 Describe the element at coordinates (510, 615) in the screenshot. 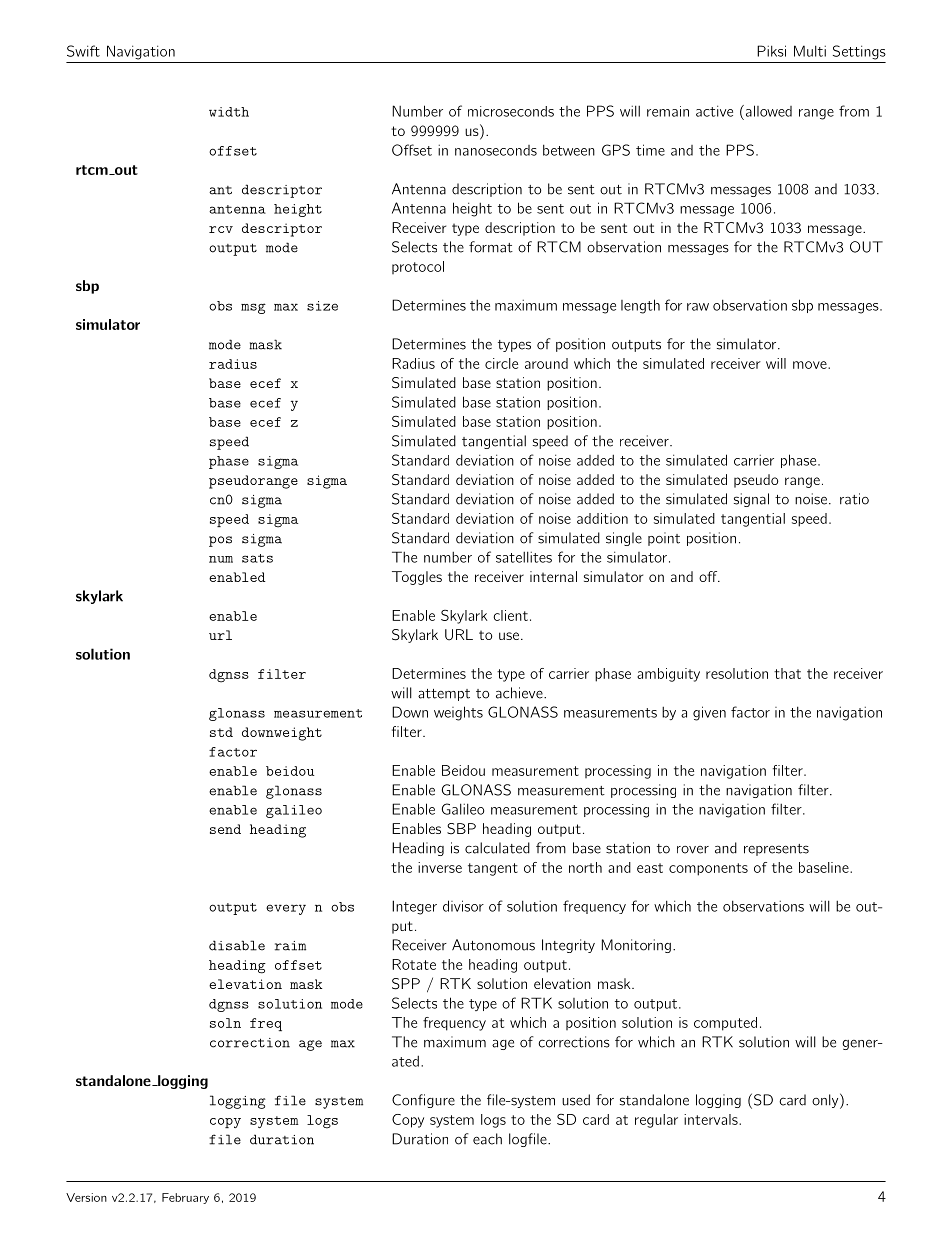

I see `client` at that location.
